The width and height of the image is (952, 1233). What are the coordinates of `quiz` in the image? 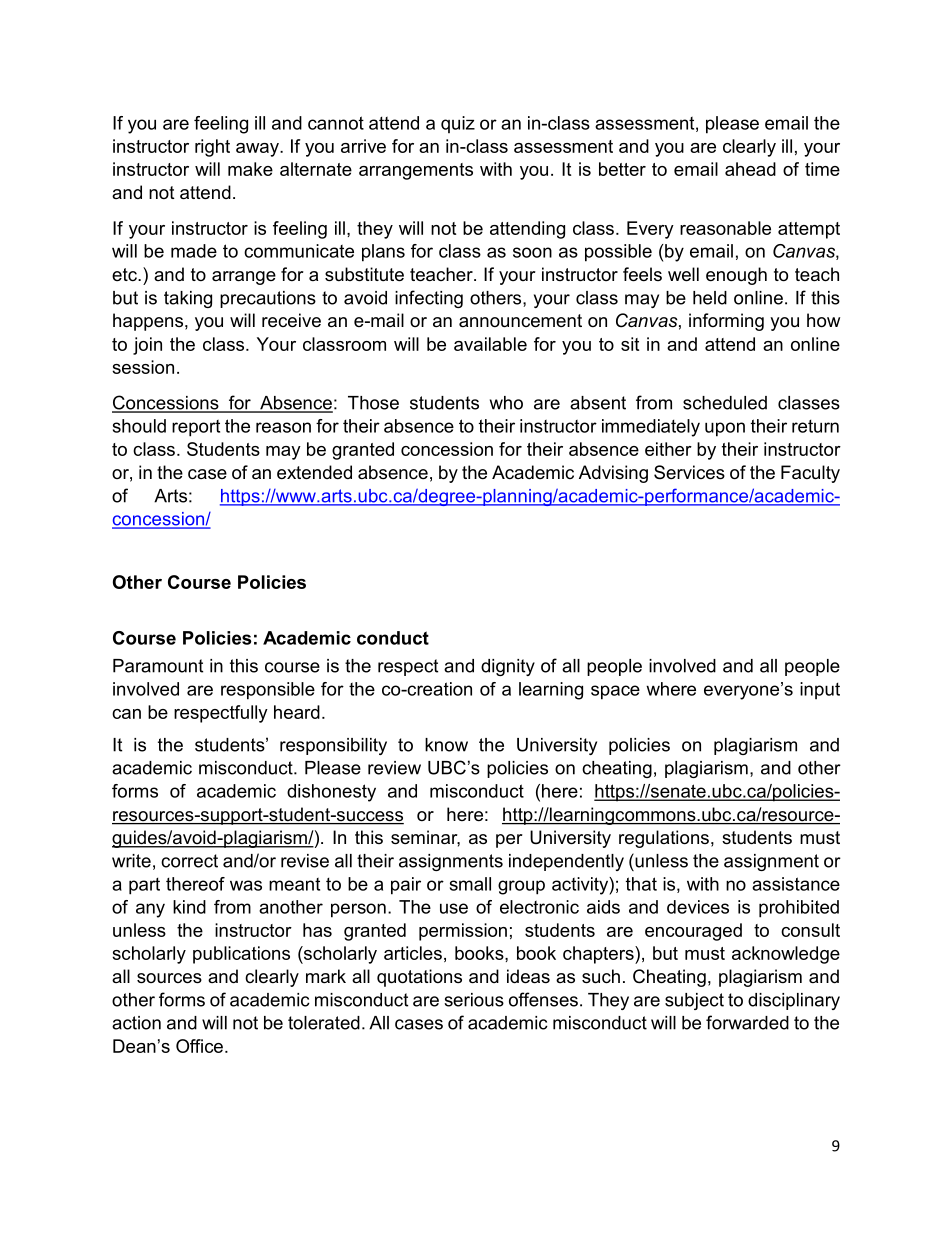 It's located at (458, 124).
